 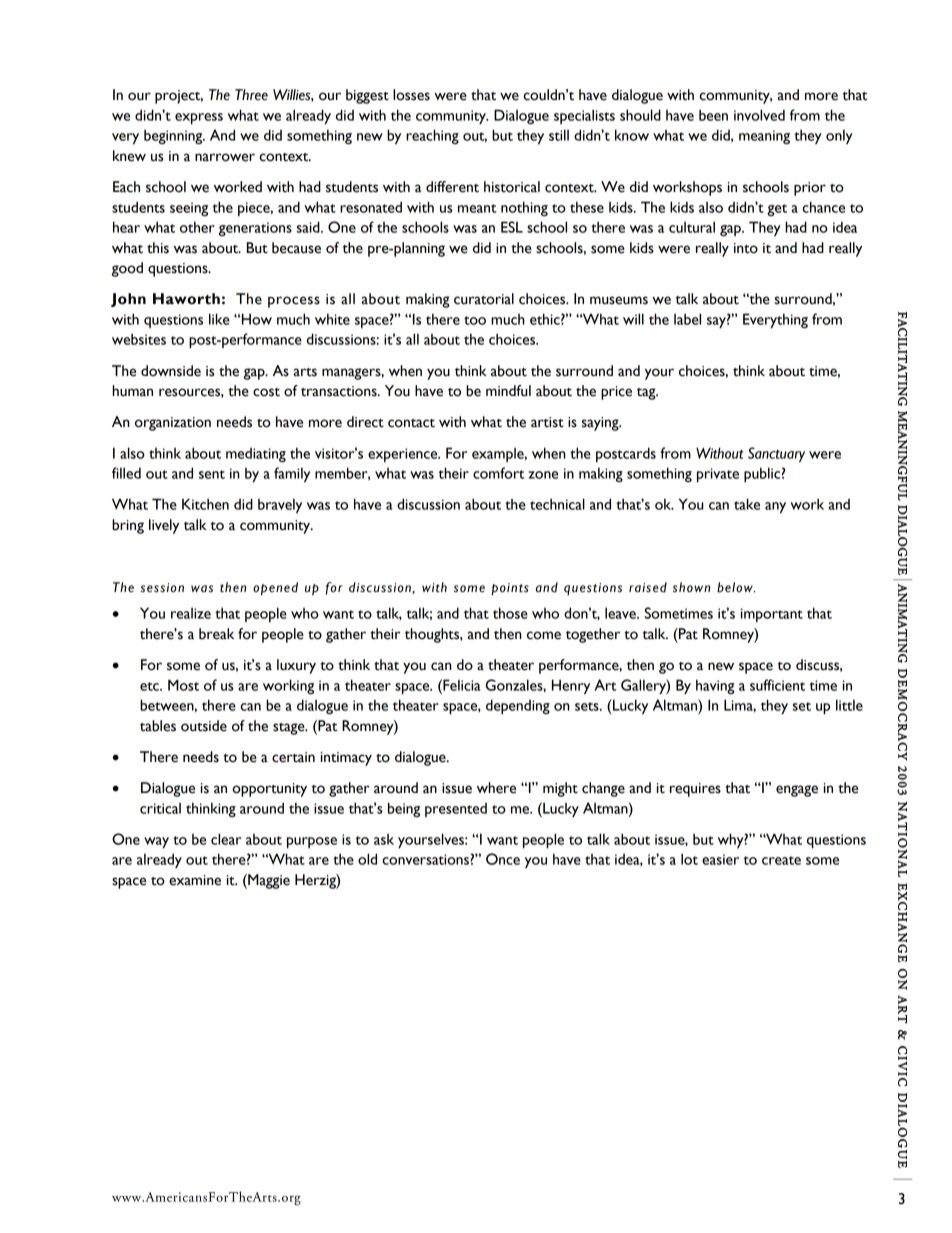 I want to click on those, so click(x=510, y=613).
